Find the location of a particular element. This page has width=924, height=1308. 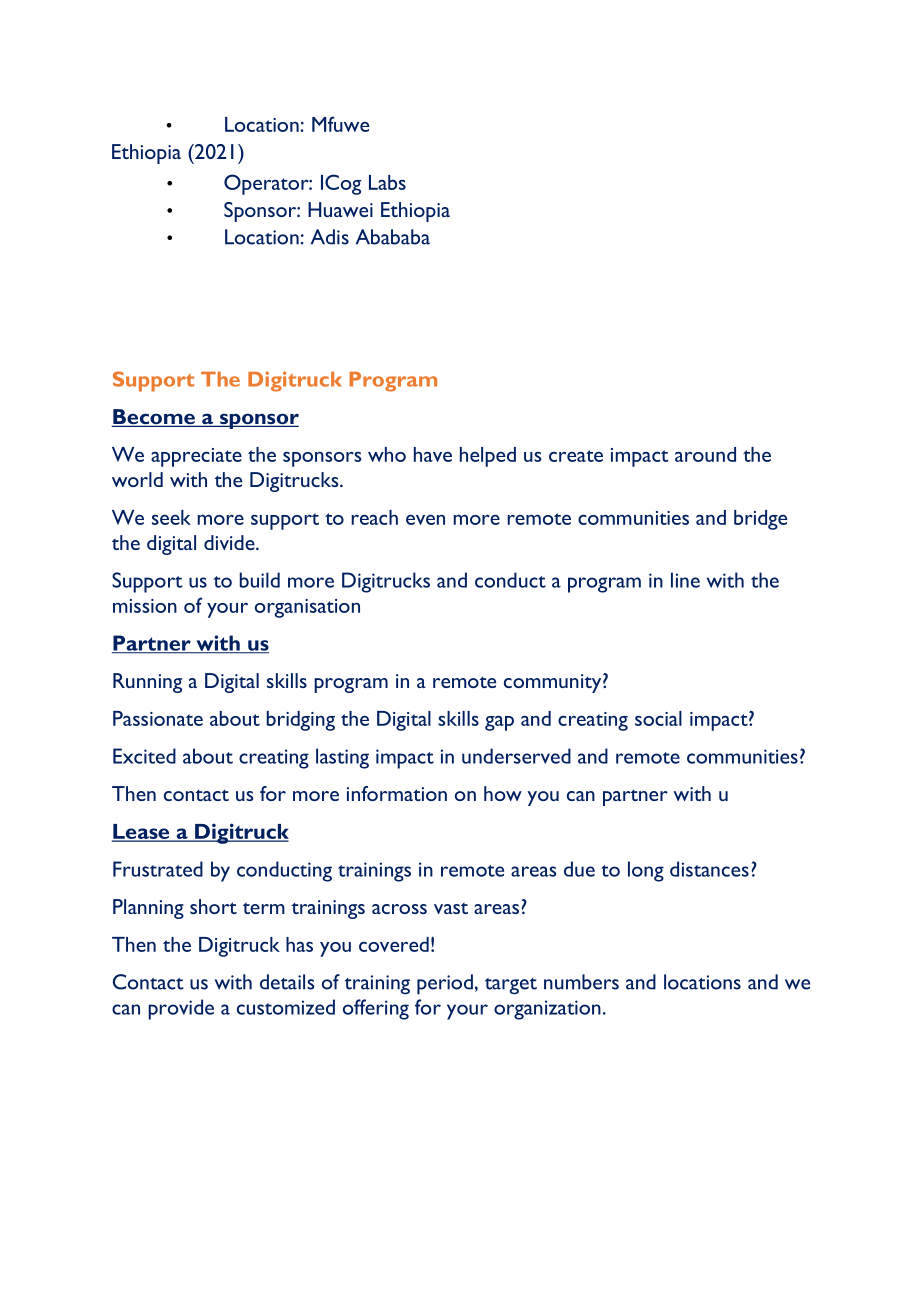

Huawei is located at coordinates (340, 209).
